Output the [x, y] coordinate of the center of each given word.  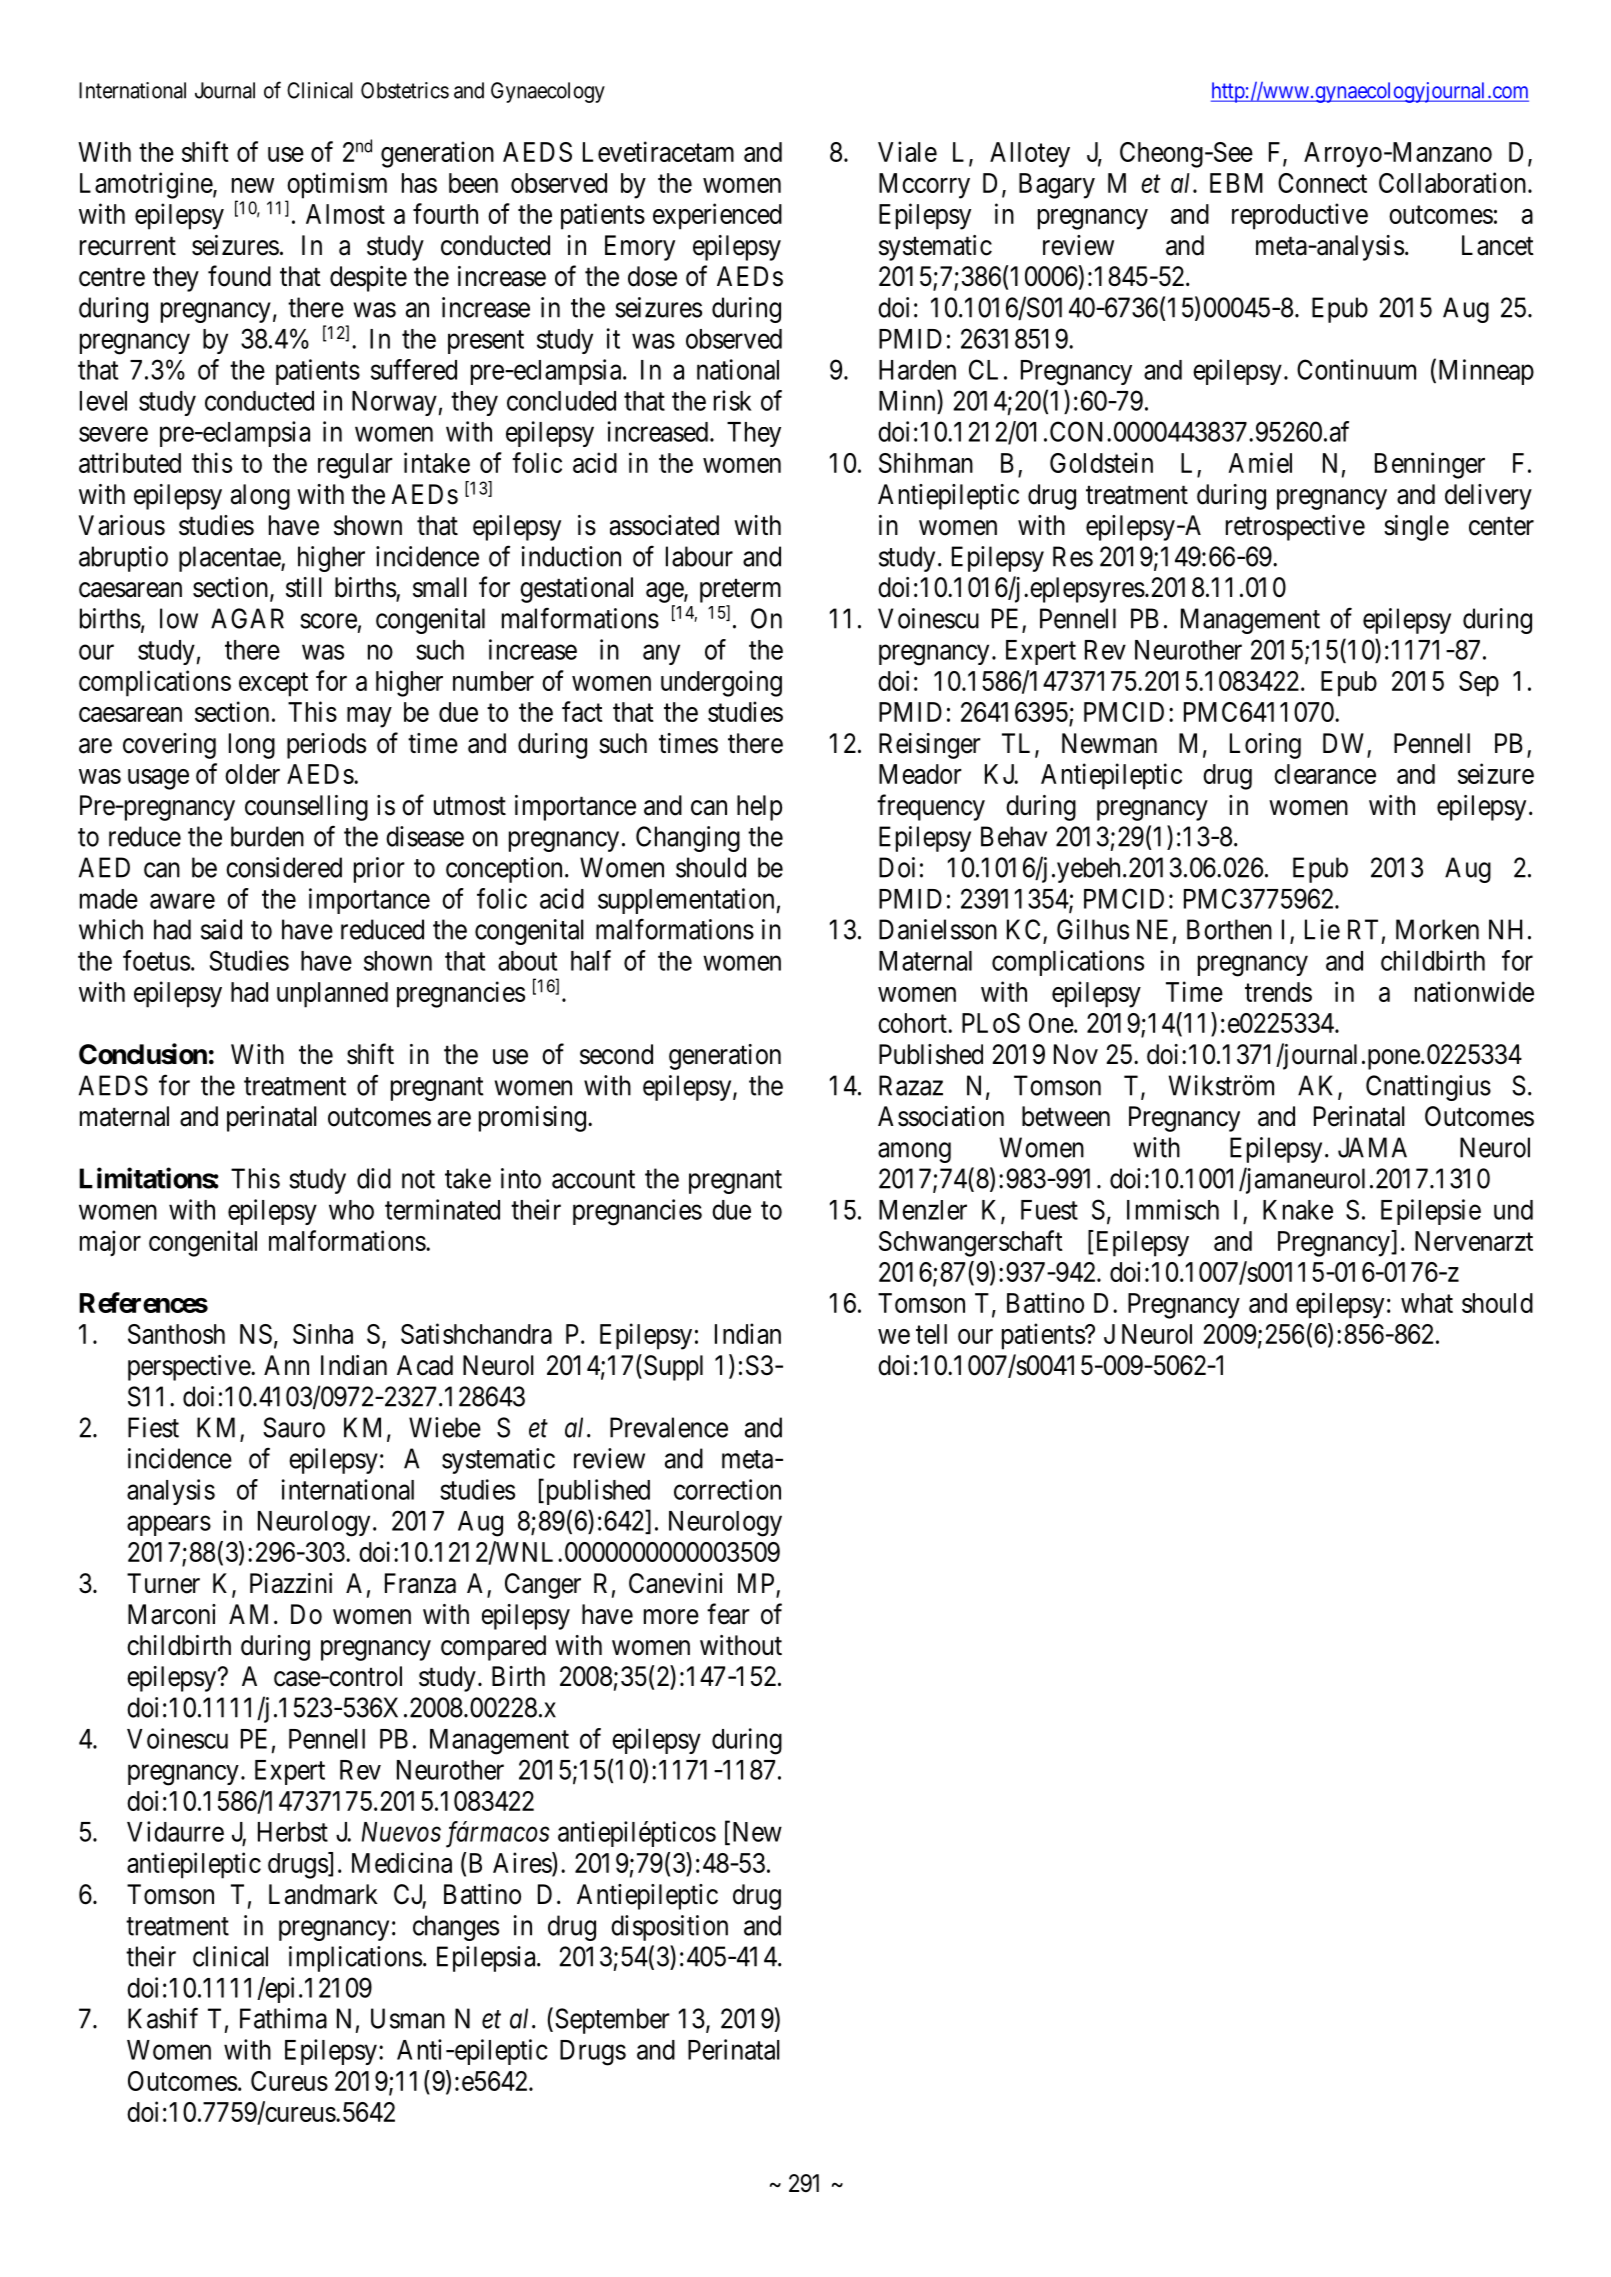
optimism [336, 186]
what [1427, 1303]
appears [169, 1526]
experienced [717, 216]
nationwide [1474, 991]
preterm [740, 591]
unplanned [332, 995]
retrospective [1295, 528]
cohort [913, 1023]
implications [355, 1959]
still [304, 587]
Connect [1322, 183]
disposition [669, 1928]
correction [727, 1489]
